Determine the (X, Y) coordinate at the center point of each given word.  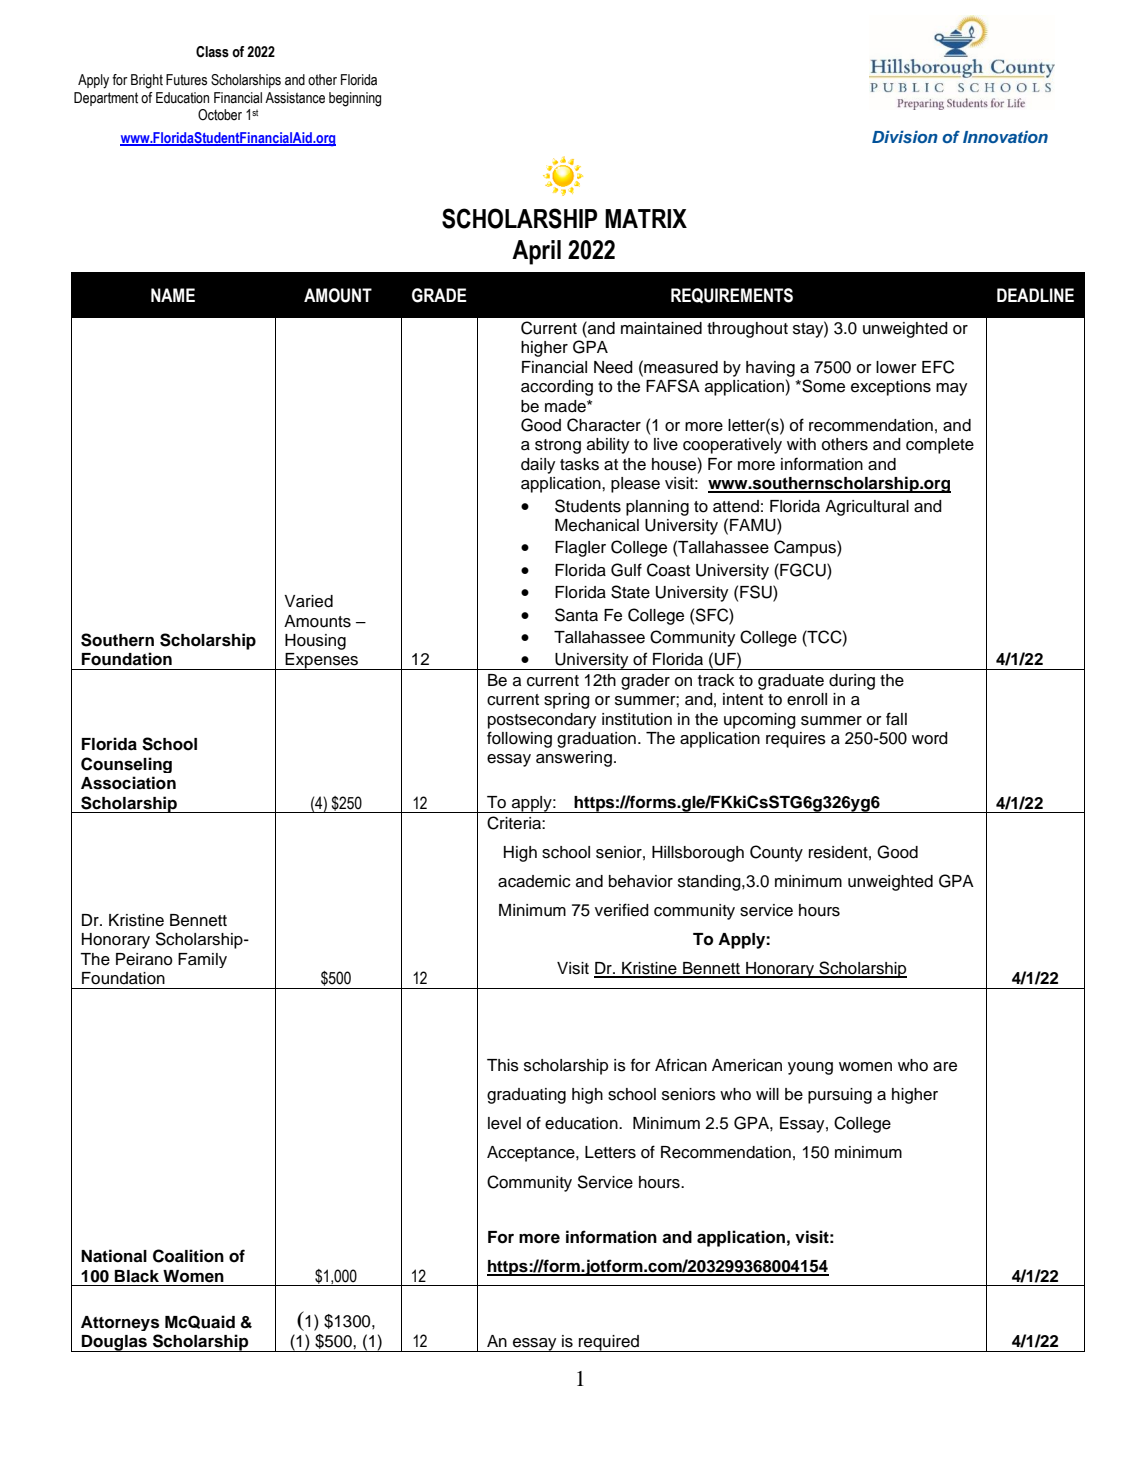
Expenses (322, 661)
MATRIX (646, 218)
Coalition (188, 1256)
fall (896, 719)
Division (905, 137)
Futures (186, 80)
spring (567, 701)
